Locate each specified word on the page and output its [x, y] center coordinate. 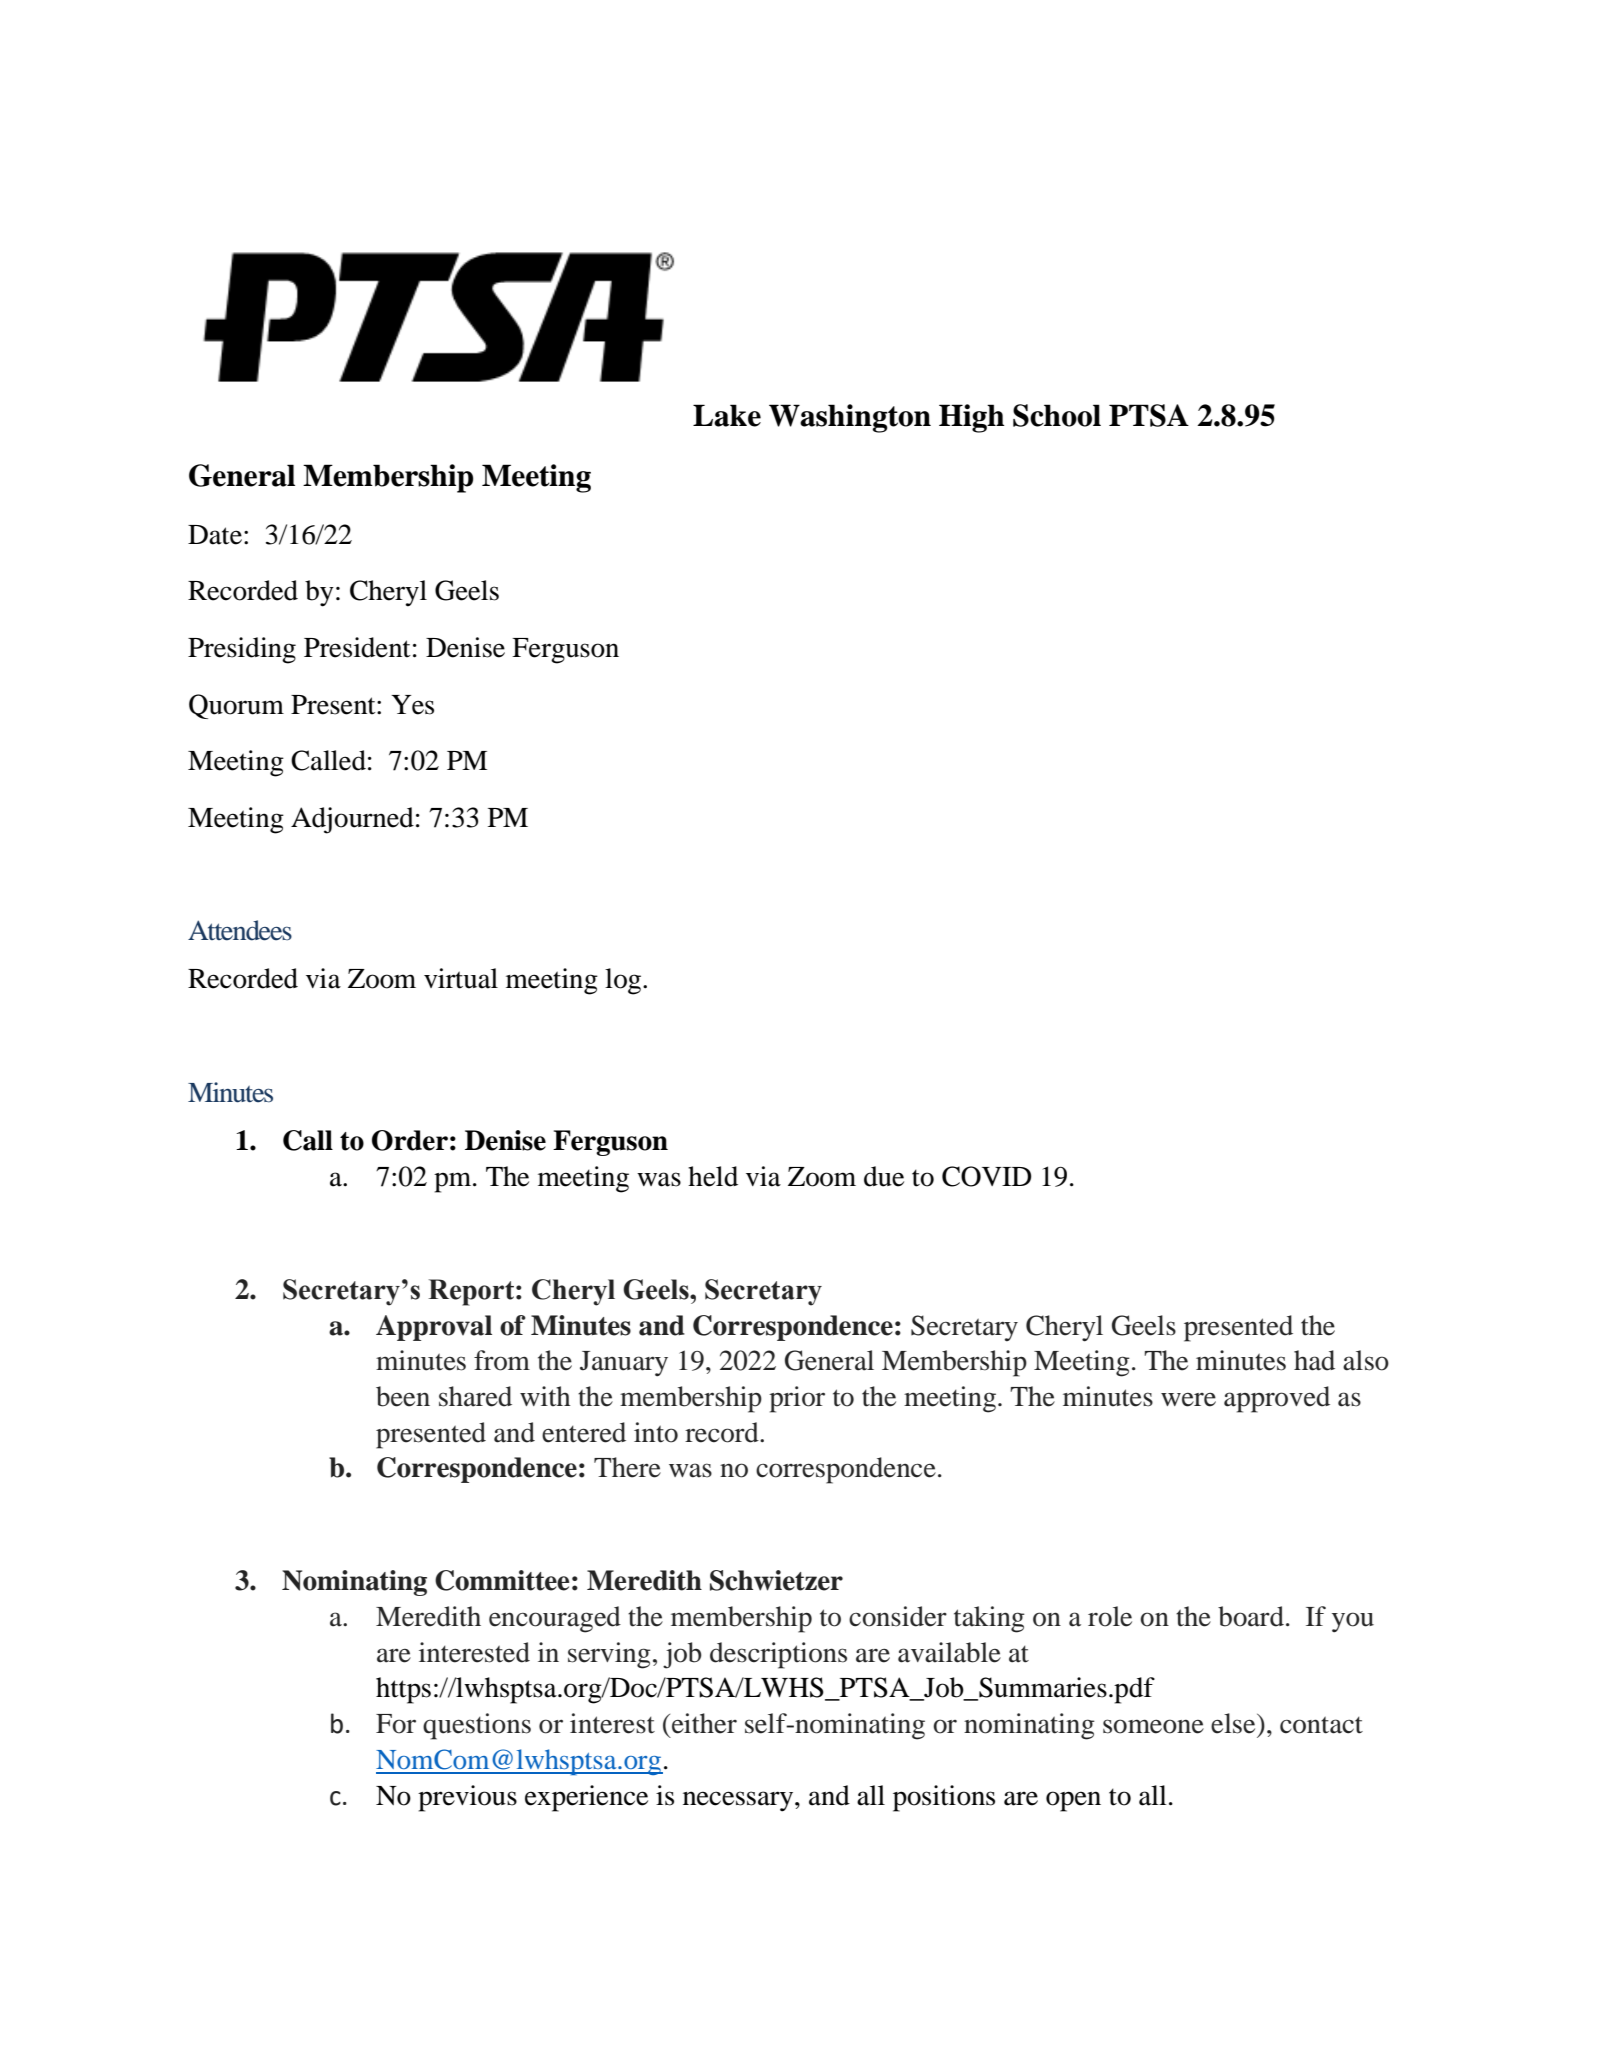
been [403, 1396]
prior [797, 1399]
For [396, 1724]
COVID [987, 1176]
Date [215, 535]
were [1188, 1399]
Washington [850, 418]
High [971, 418]
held [713, 1176]
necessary [739, 1801]
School [1057, 415]
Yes [412, 705]
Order [410, 1140]
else [1234, 1723]
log [624, 981]
